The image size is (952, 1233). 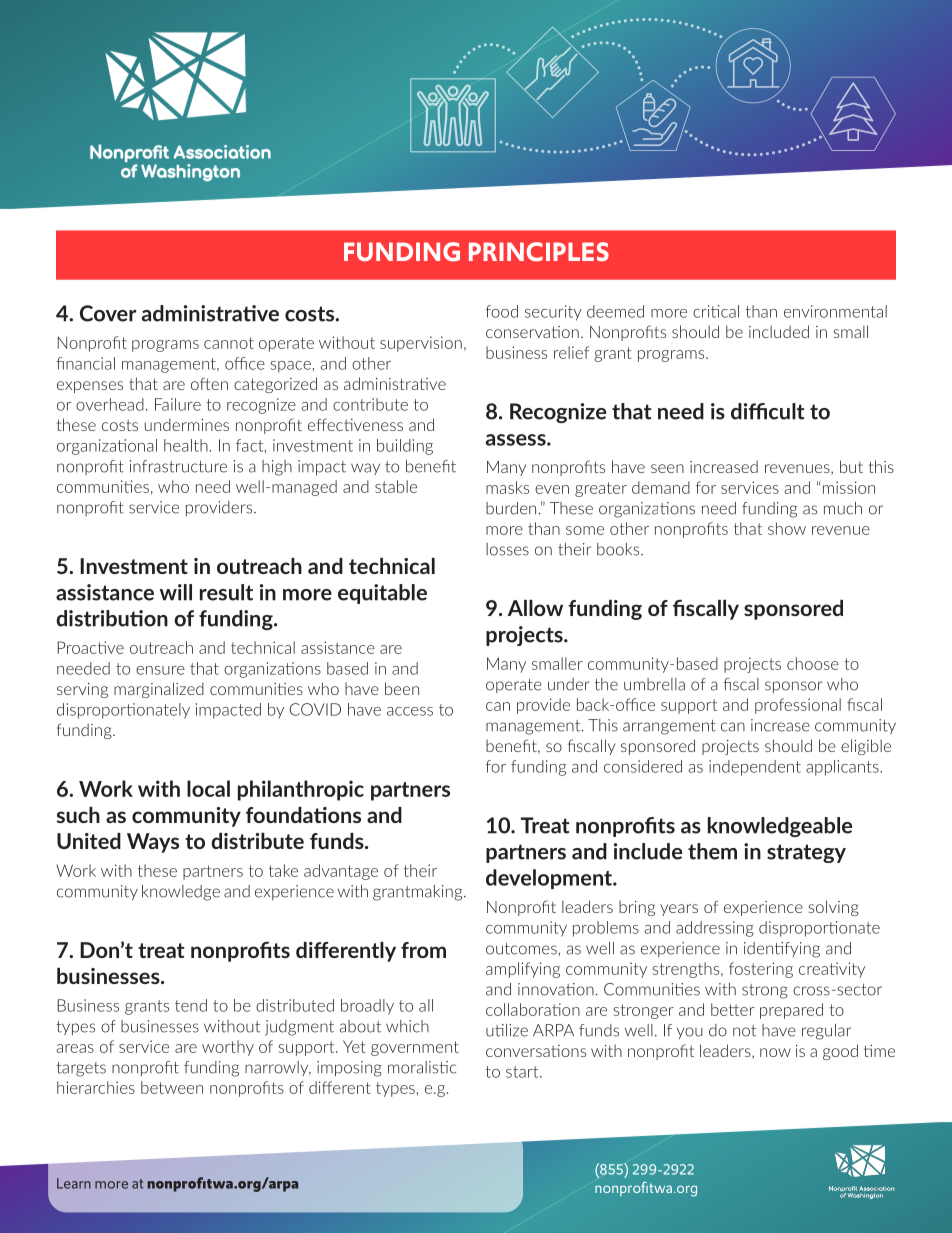 What do you see at coordinates (502, 311) in the screenshot?
I see `food` at bounding box center [502, 311].
